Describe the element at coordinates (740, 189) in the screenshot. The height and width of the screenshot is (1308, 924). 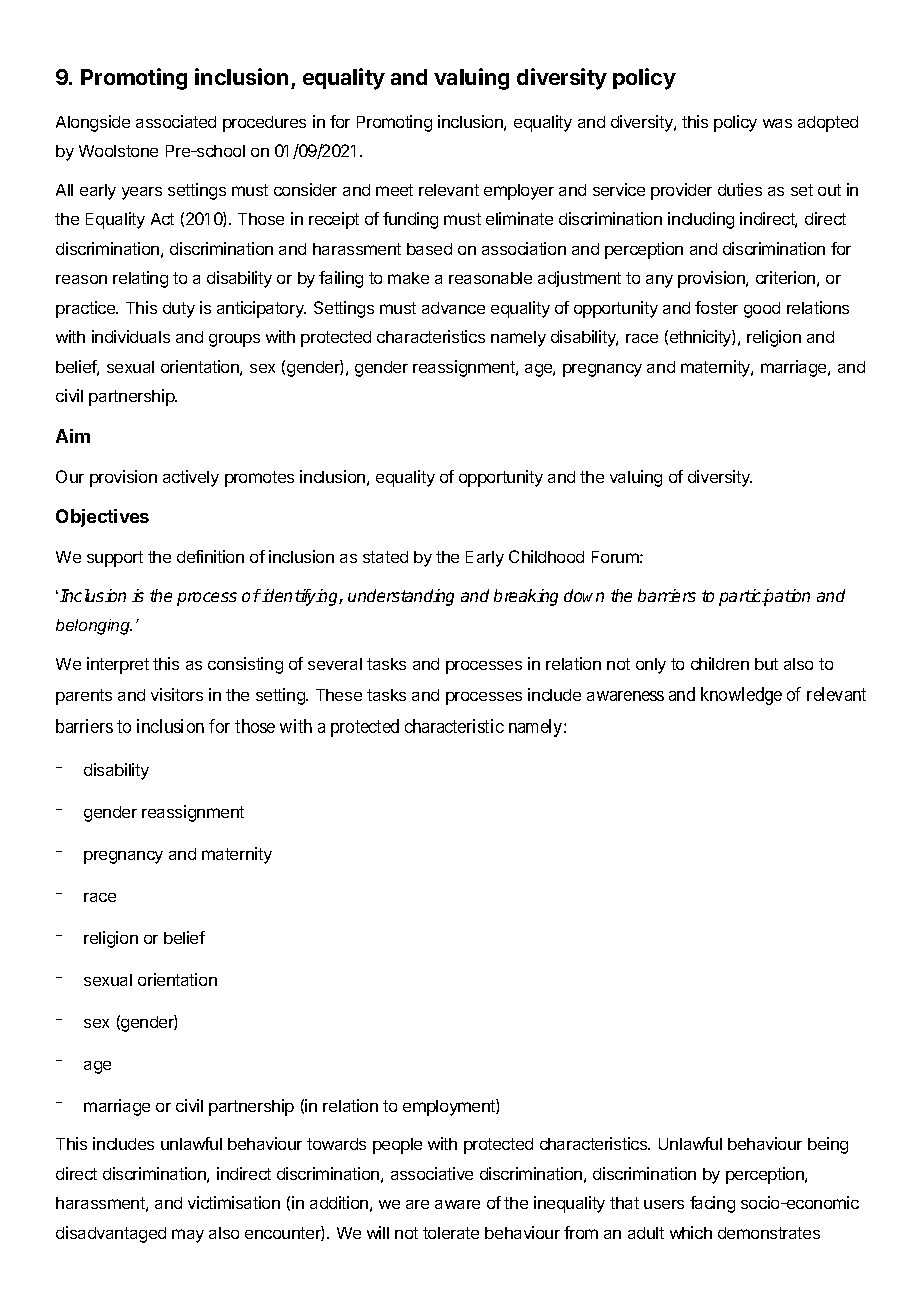
I see `duties` at that location.
